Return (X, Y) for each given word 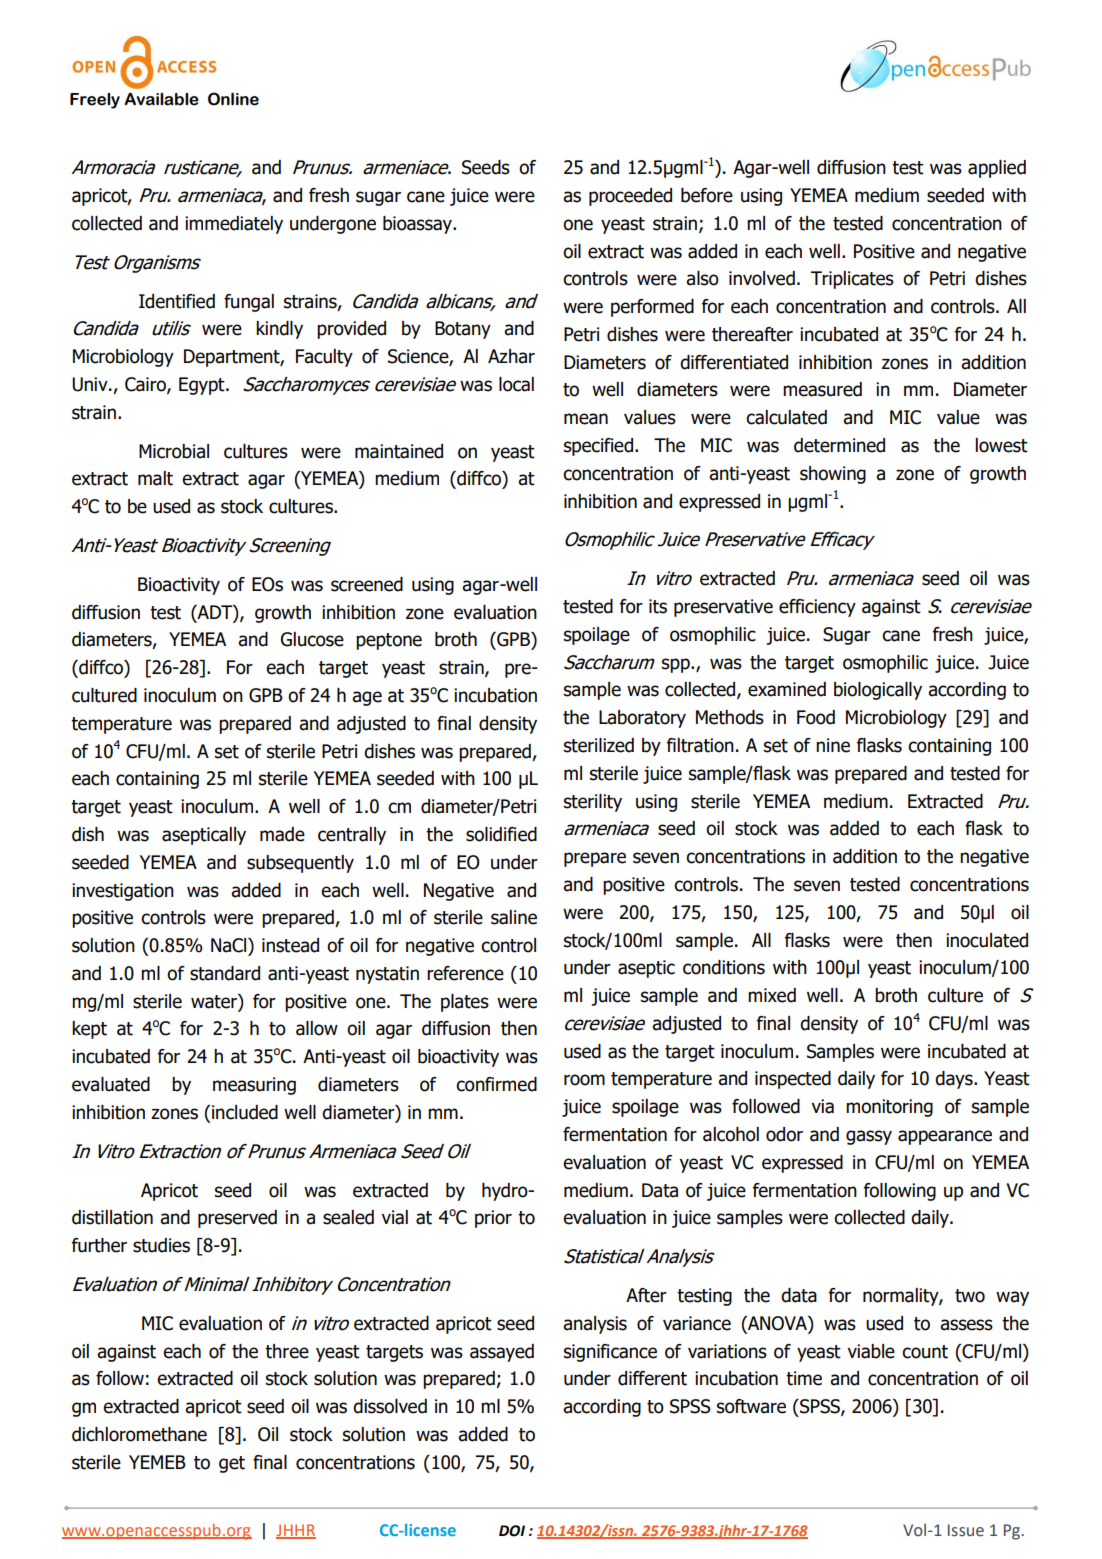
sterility (593, 803)
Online (233, 99)
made (282, 834)
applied (997, 169)
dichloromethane (139, 1434)
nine (833, 745)
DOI (512, 1531)
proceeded (630, 197)
